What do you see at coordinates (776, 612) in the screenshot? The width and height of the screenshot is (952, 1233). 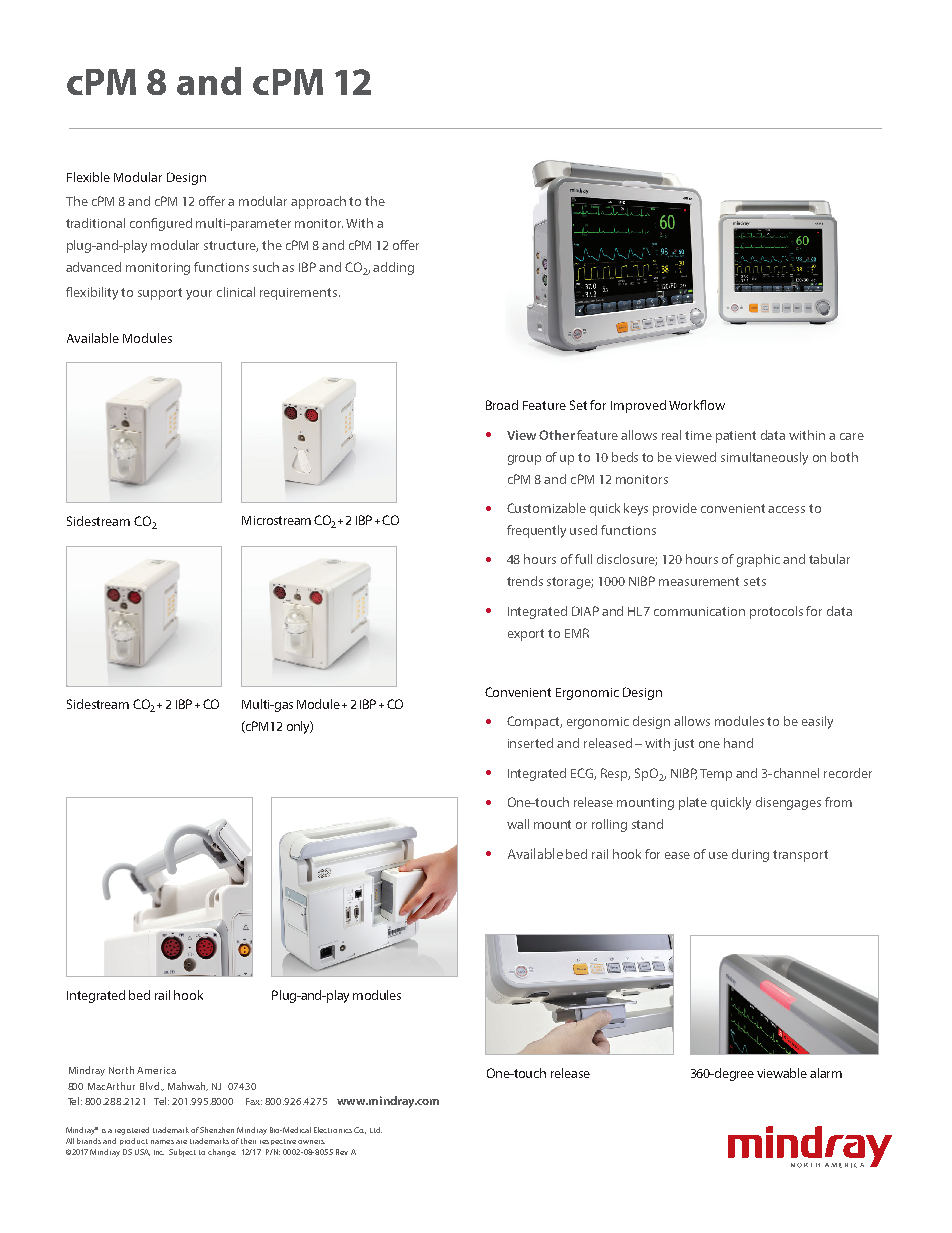 I see `protocols` at bounding box center [776, 612].
